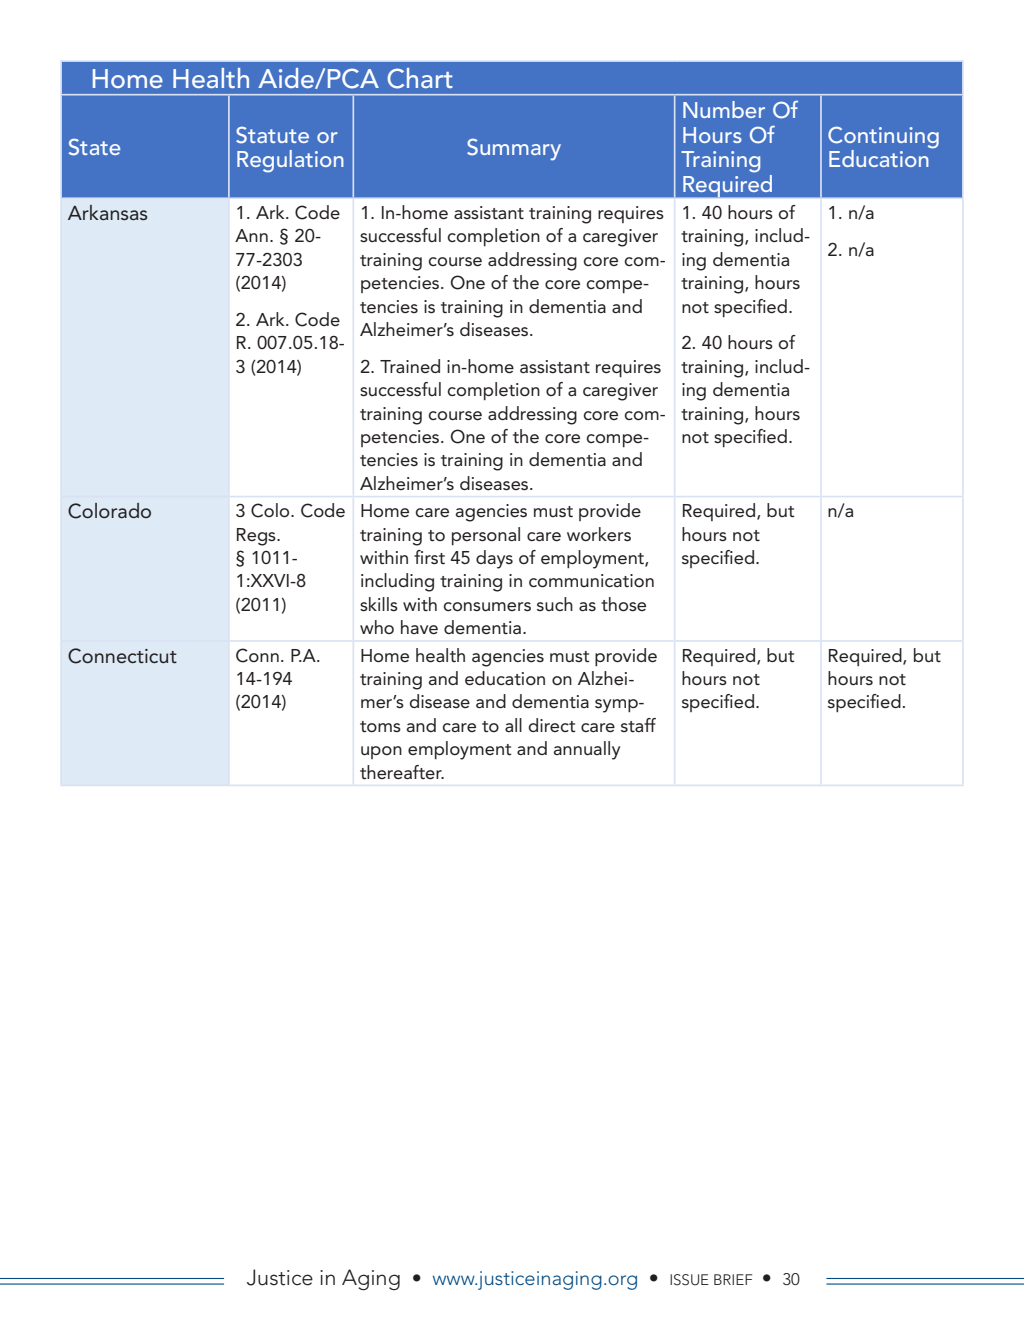 Image resolution: width=1024 pixels, height=1325 pixels. I want to click on Number, so click(724, 109).
